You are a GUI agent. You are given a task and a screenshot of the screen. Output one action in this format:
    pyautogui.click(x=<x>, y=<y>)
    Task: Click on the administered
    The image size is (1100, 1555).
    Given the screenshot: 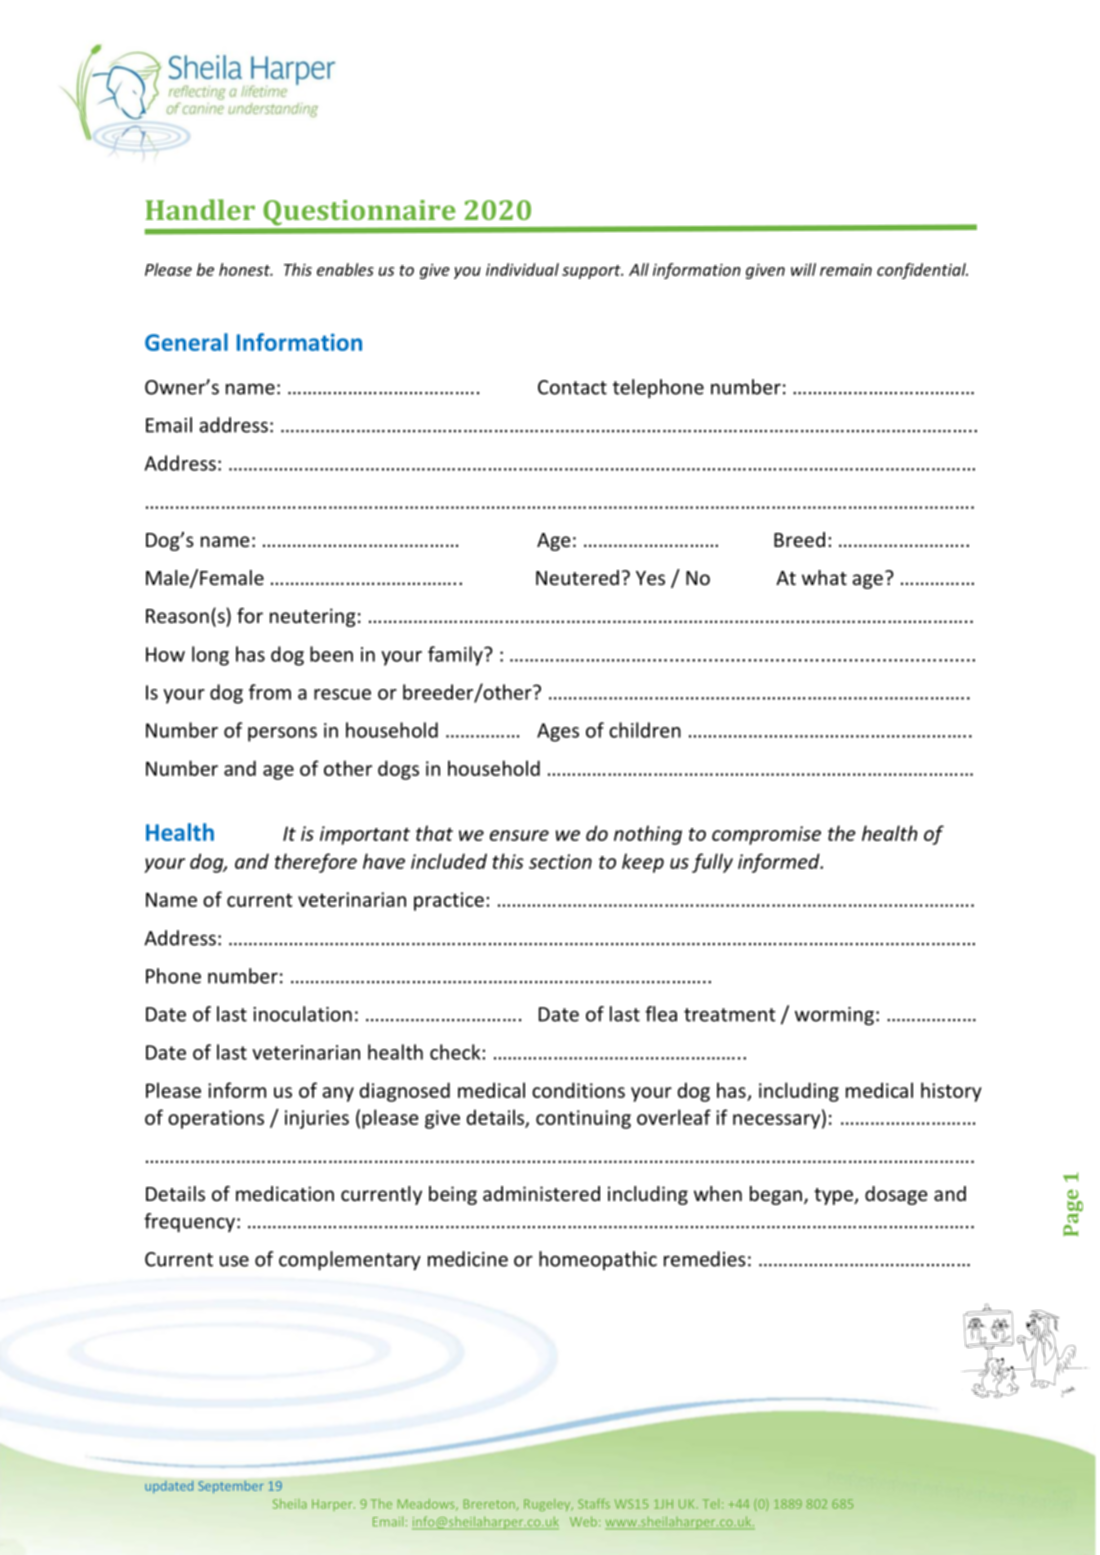 What is the action you would take?
    pyautogui.click(x=541, y=1193)
